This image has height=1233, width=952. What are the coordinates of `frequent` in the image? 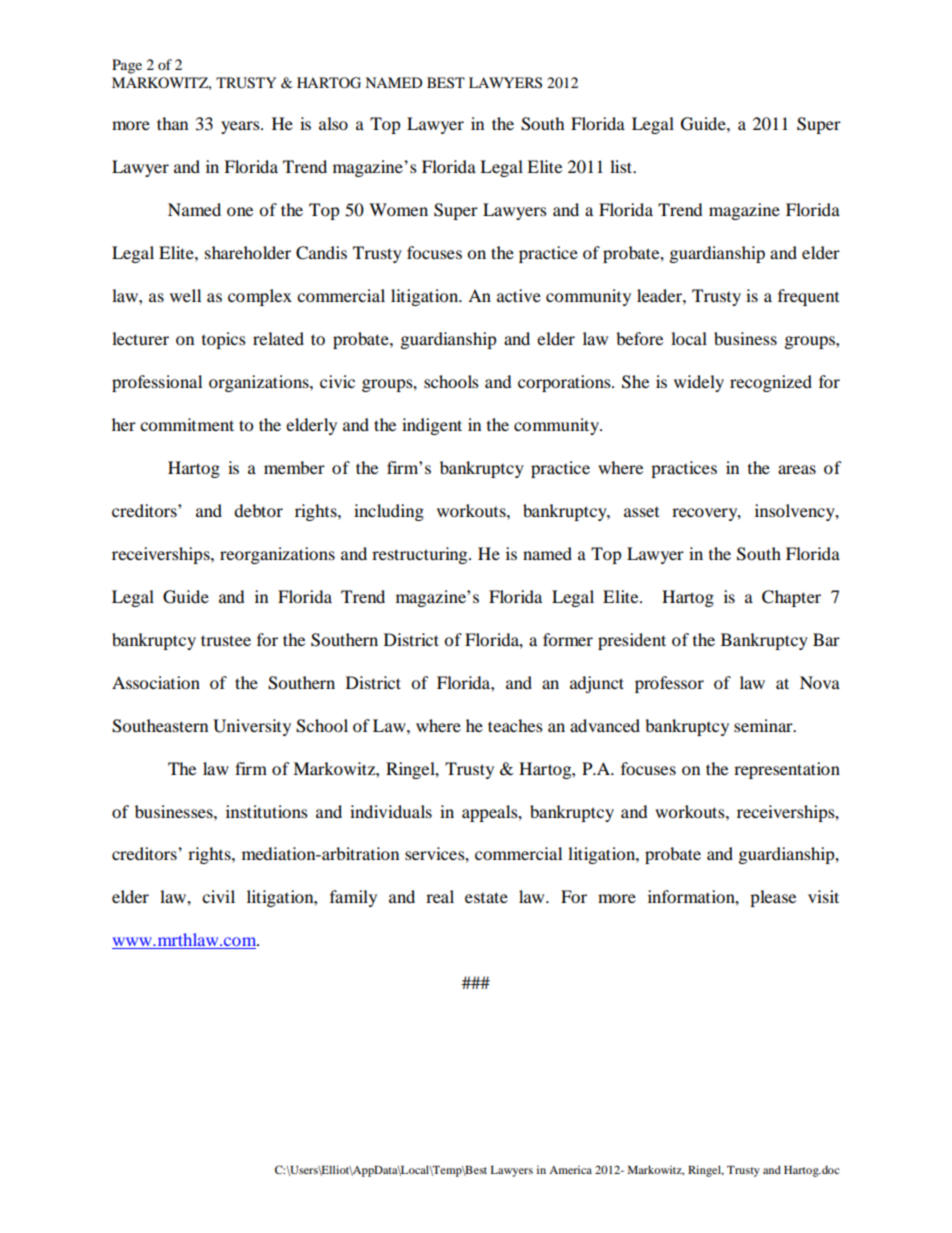 It's located at (808, 297).
